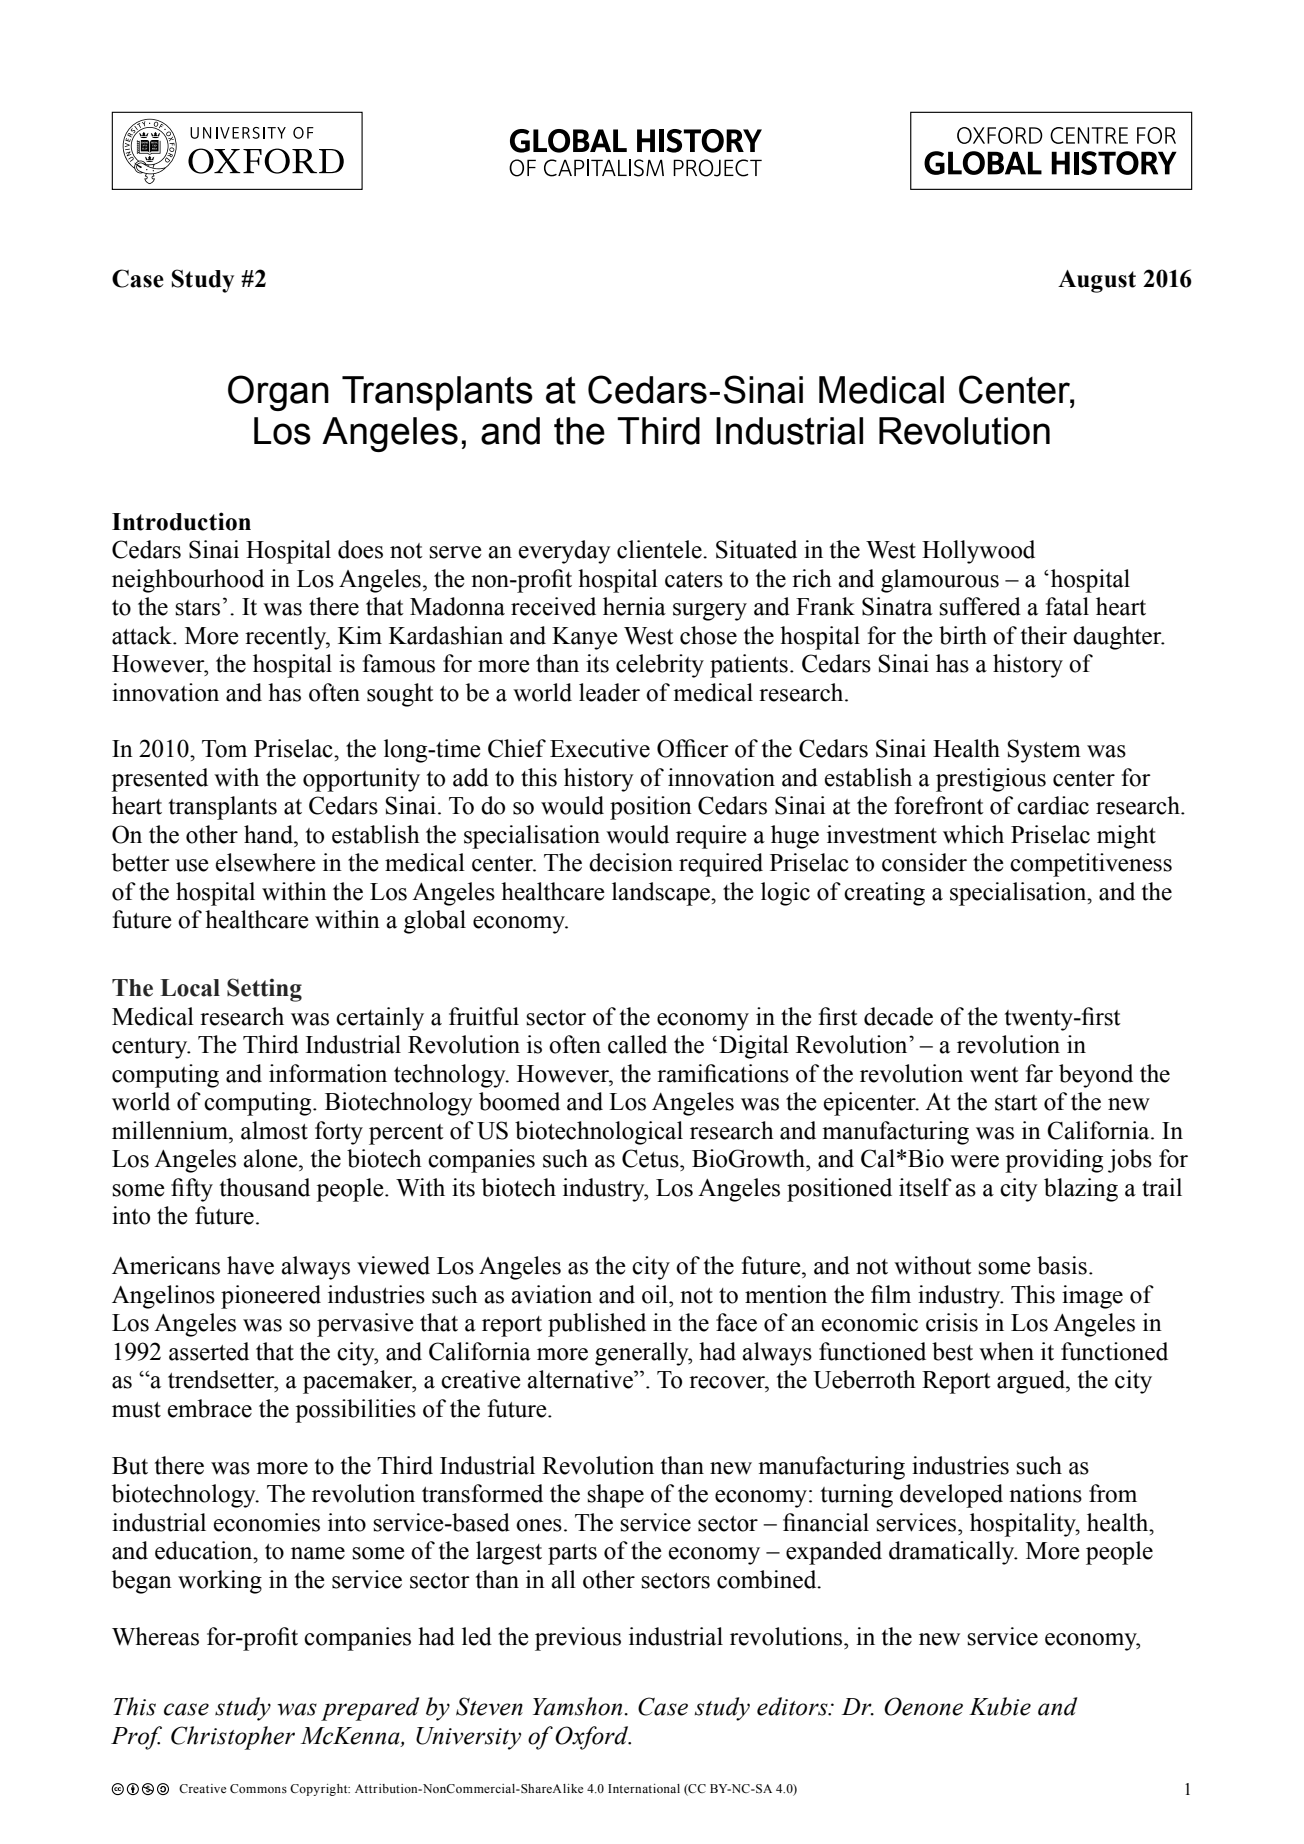 Image resolution: width=1304 pixels, height=1844 pixels. What do you see at coordinates (264, 990) in the page?
I see `Setting` at bounding box center [264, 990].
